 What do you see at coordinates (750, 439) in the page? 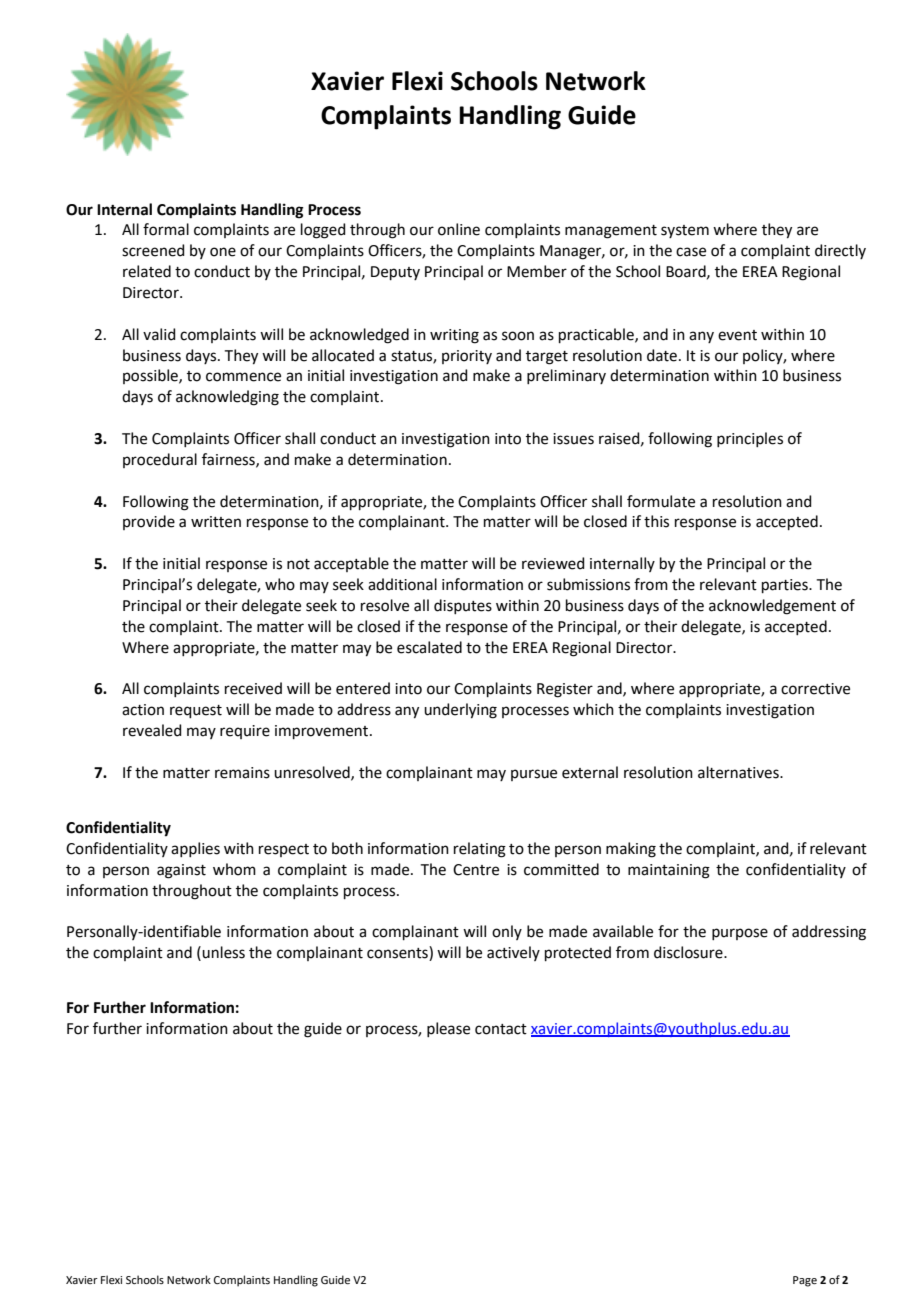
I see `principles` at bounding box center [750, 439].
